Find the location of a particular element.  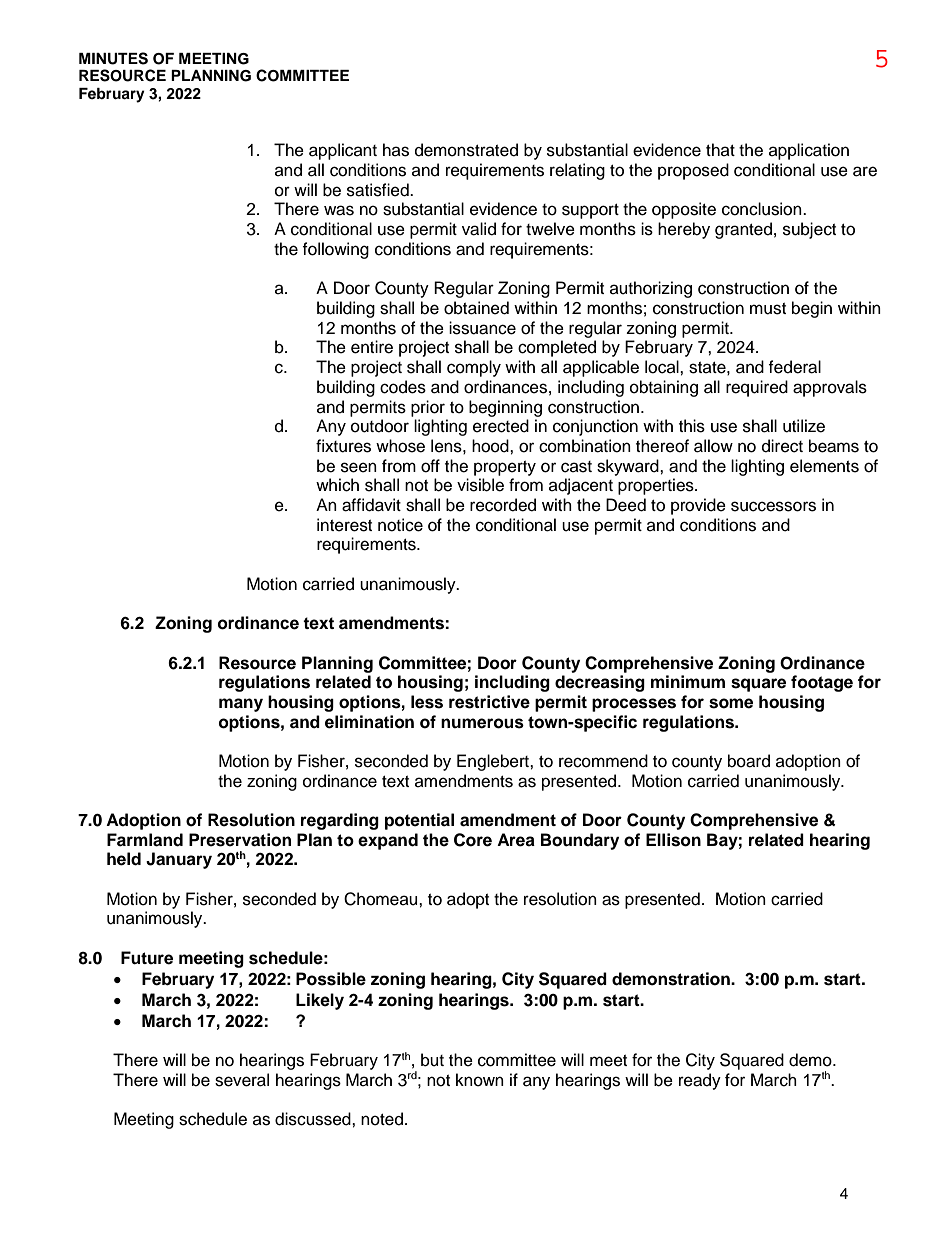

issuance is located at coordinates (482, 328).
